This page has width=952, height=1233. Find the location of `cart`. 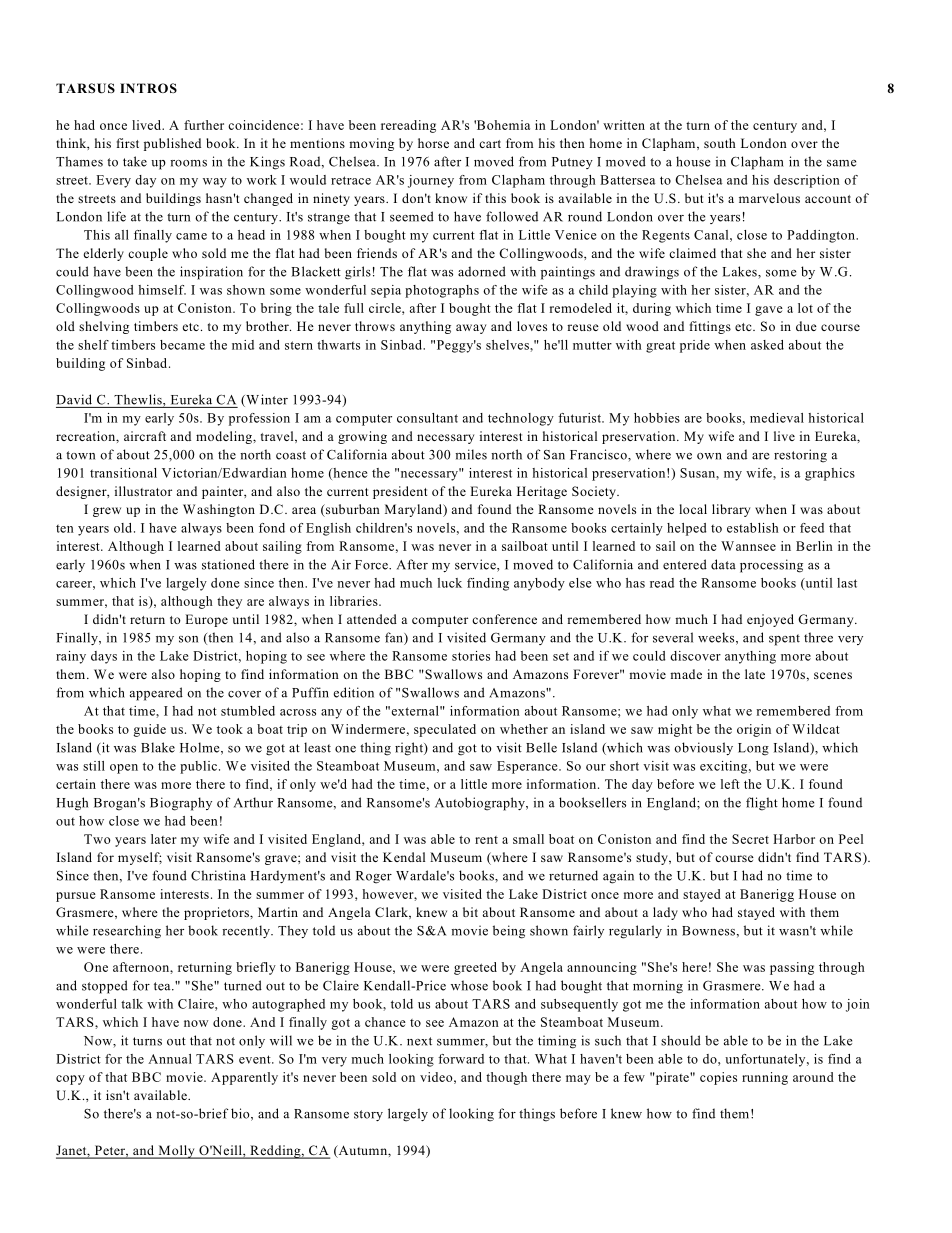

cart is located at coordinates (490, 144).
